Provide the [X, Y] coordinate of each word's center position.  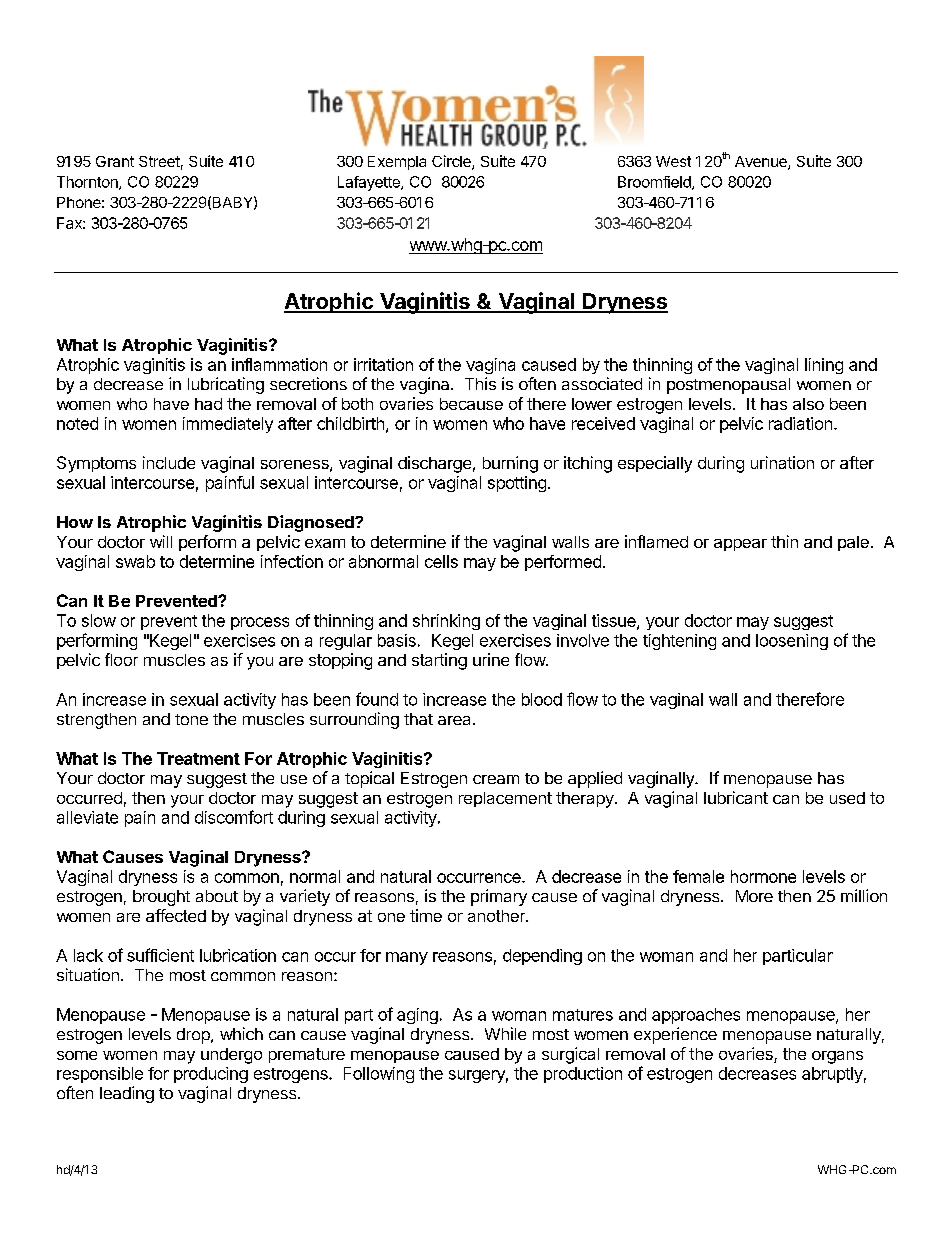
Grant [115, 161]
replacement [505, 799]
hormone [763, 876]
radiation [800, 423]
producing [211, 1075]
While [505, 1033]
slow [99, 620]
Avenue [762, 163]
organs [837, 1057]
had [208, 404]
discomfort [234, 817]
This [480, 383]
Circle [452, 162]
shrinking [446, 622]
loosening [792, 642]
